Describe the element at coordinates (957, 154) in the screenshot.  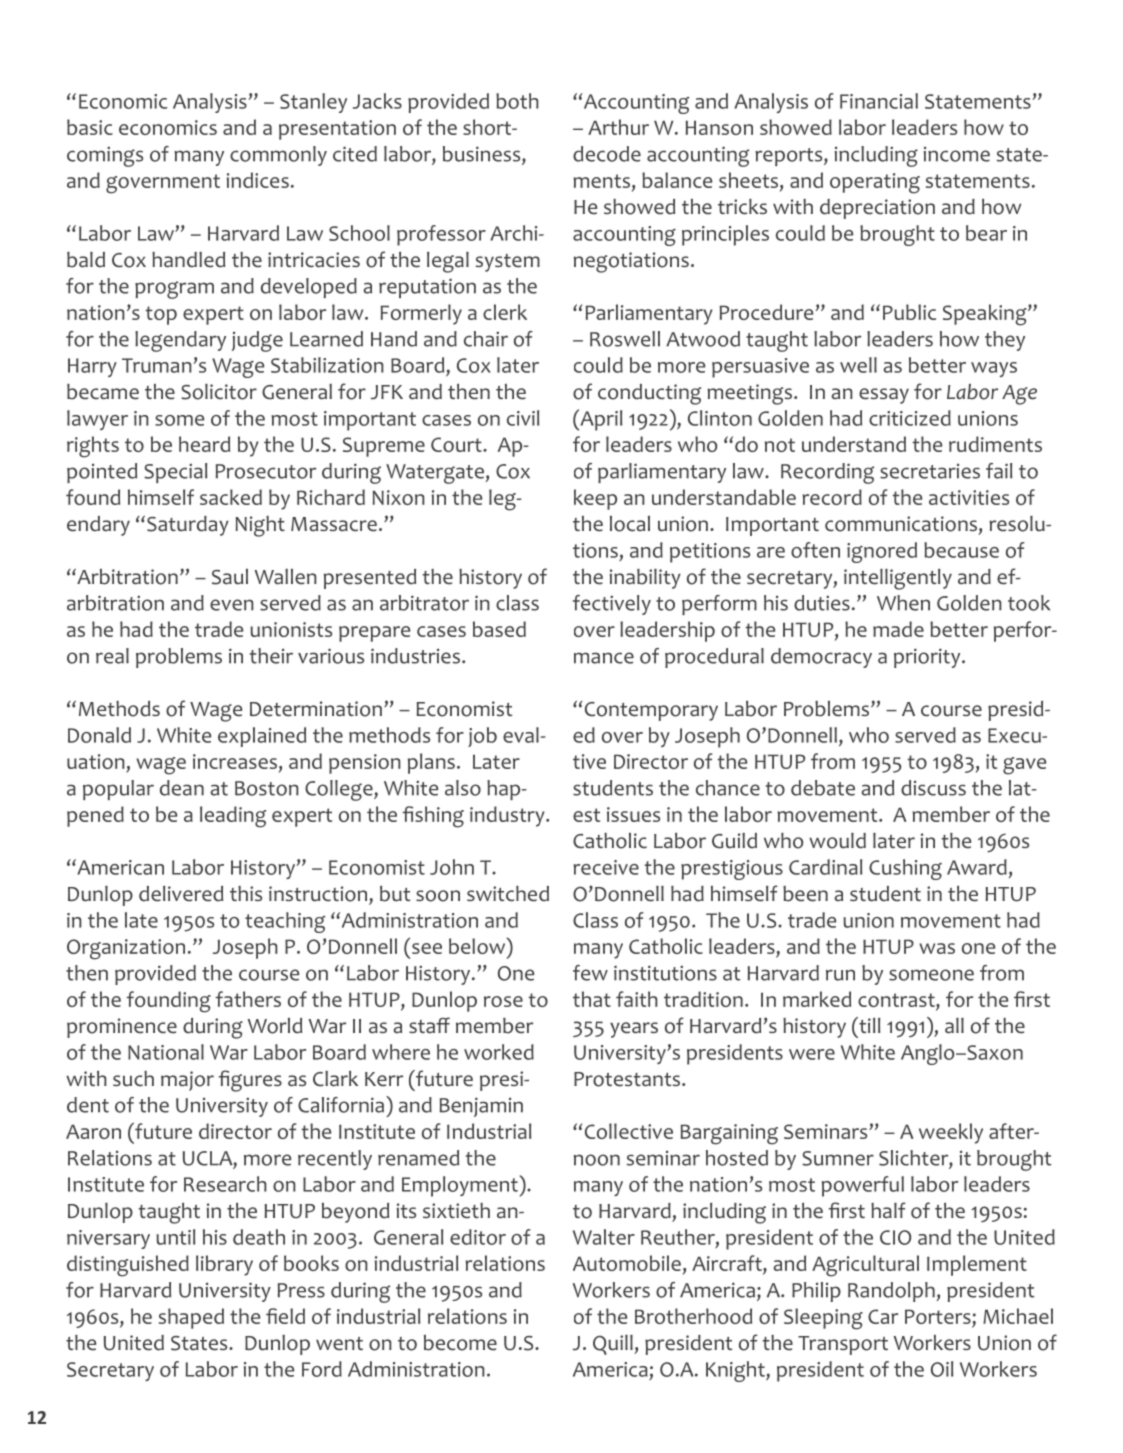
I see `income` at that location.
